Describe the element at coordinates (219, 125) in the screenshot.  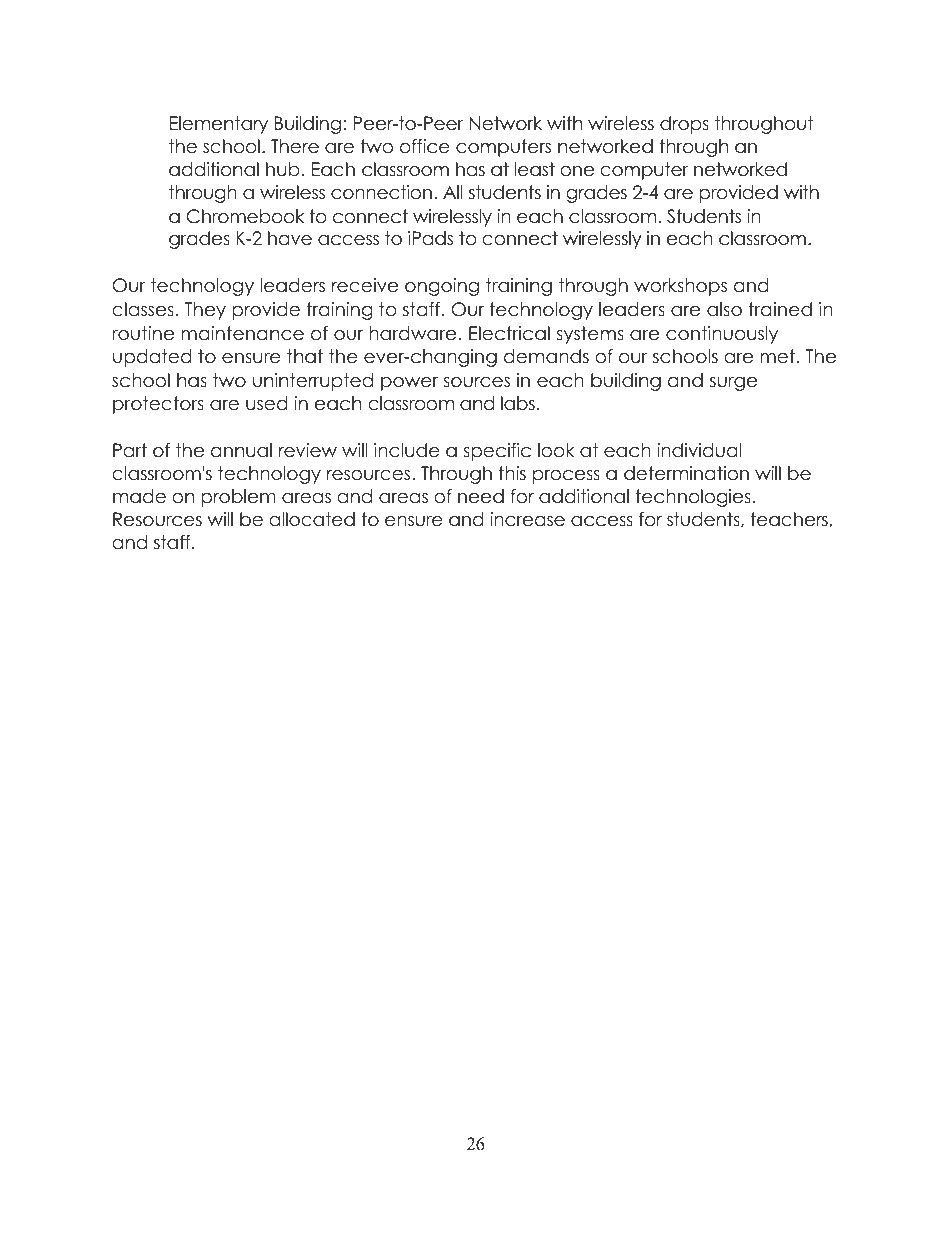
I see `Elementary` at that location.
